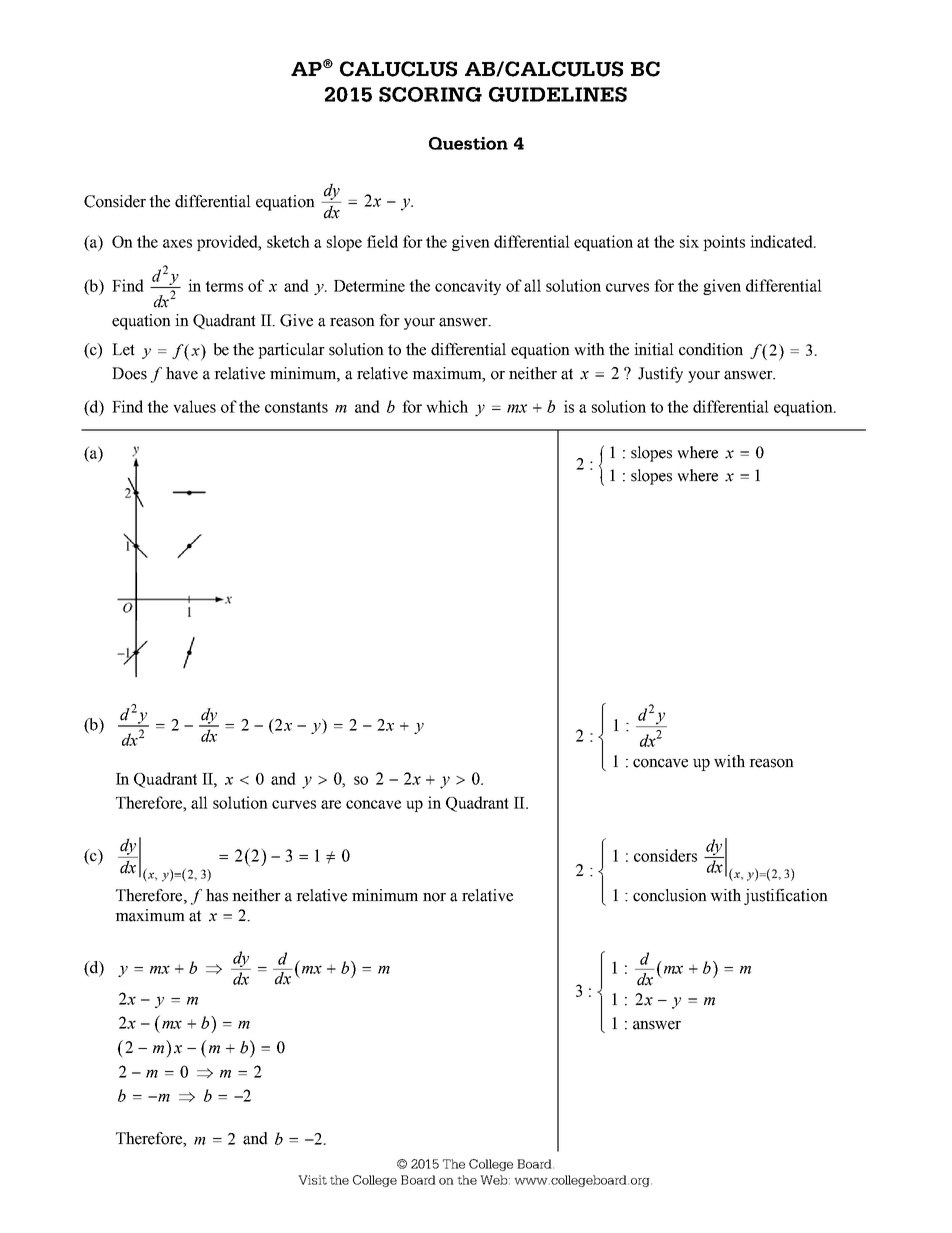 The width and height of the screenshot is (952, 1233). Describe the element at coordinates (786, 897) in the screenshot. I see `justification` at that location.
